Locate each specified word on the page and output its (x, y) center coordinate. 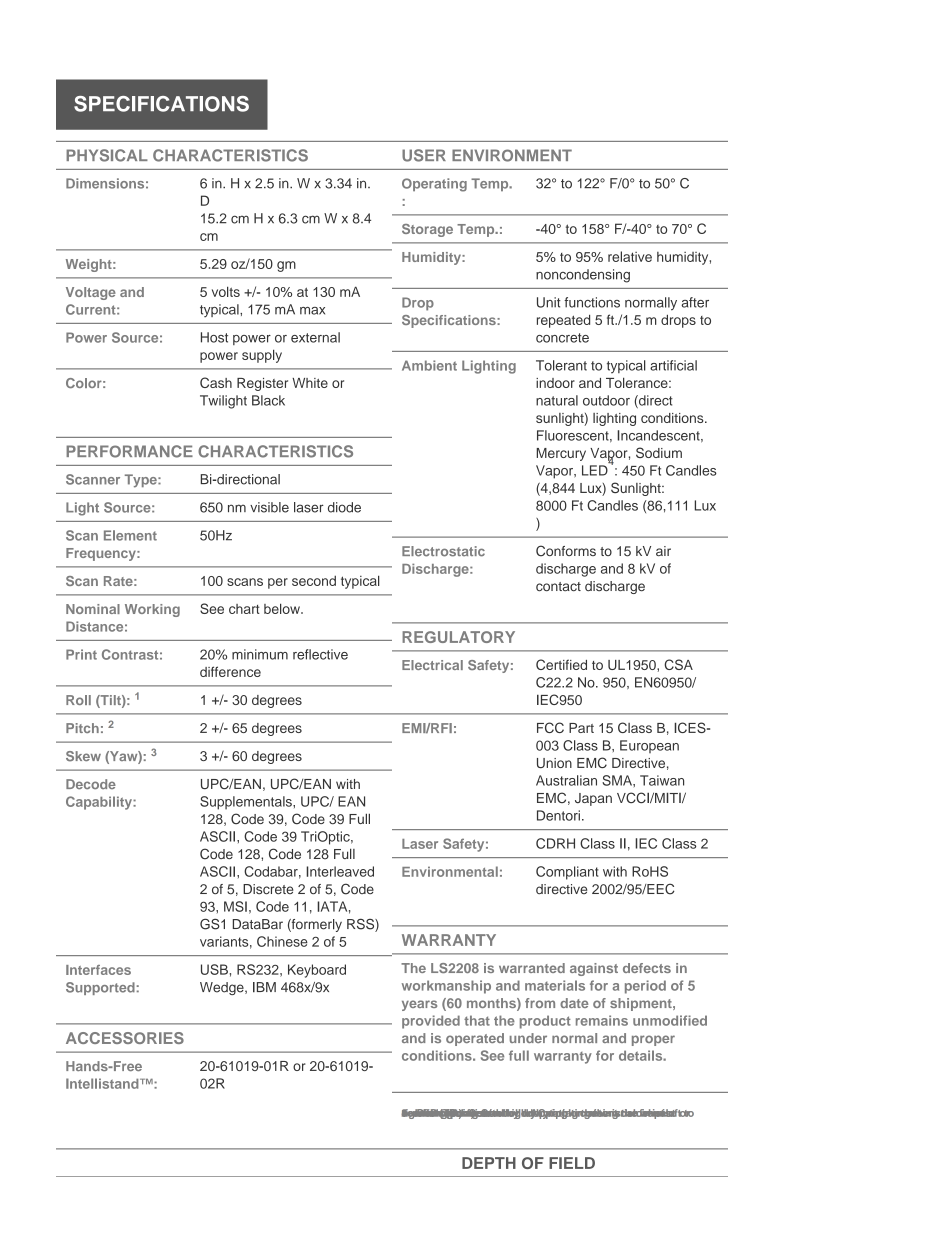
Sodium (659, 452)
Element (130, 535)
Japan (593, 799)
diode (344, 507)
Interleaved (340, 871)
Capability (100, 803)
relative (630, 256)
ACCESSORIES (125, 1038)
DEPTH (489, 1163)
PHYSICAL (107, 155)
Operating (434, 185)
